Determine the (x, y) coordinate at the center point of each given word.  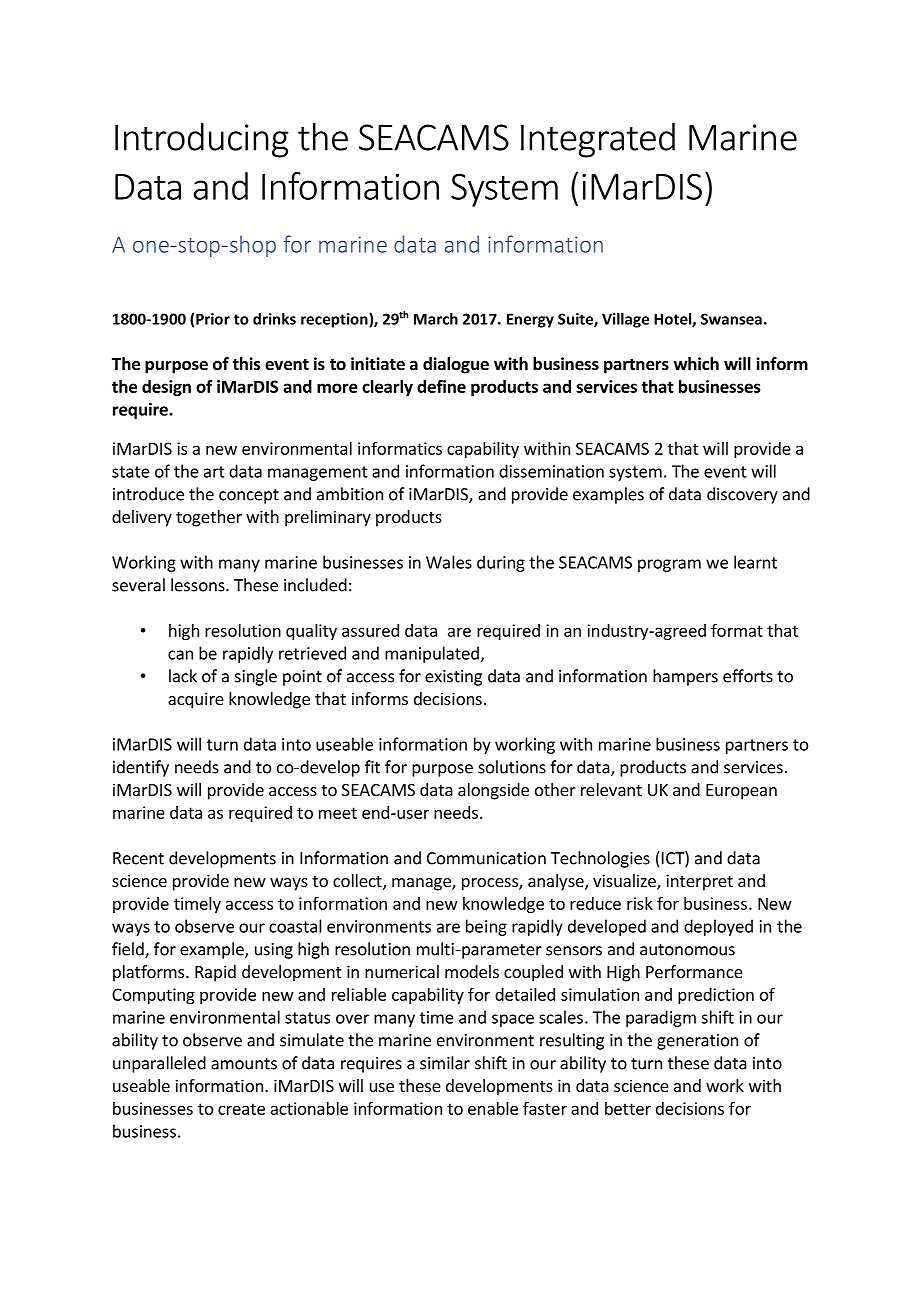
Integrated (598, 140)
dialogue (456, 365)
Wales (449, 562)
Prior (213, 319)
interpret (699, 882)
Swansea (731, 319)
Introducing (202, 140)
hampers (685, 677)
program (669, 565)
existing (453, 678)
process (491, 884)
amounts (244, 1064)
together (209, 518)
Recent (138, 858)
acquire (196, 700)
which (696, 363)
